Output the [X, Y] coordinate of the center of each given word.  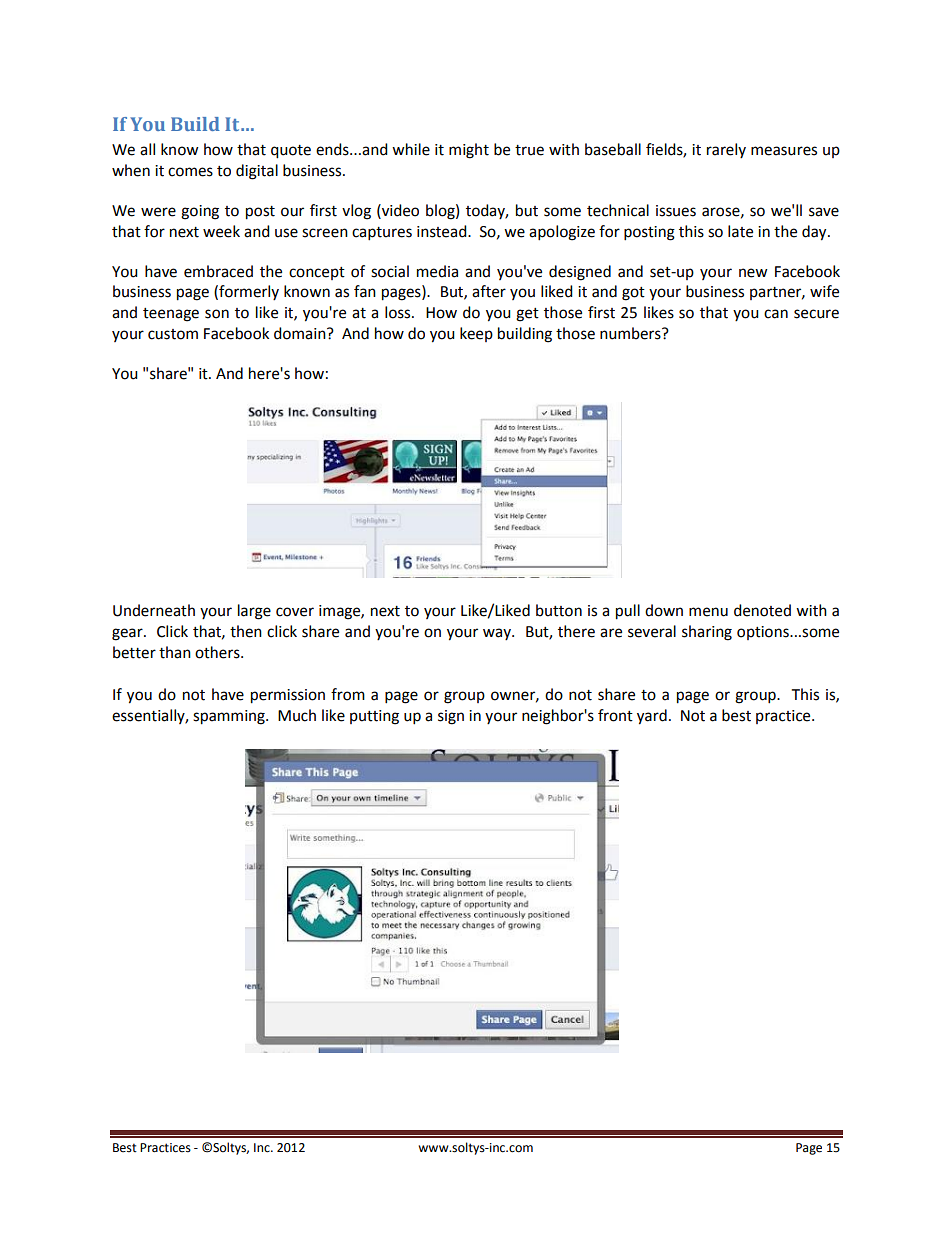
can [776, 314]
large [254, 612]
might [469, 151]
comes [190, 172]
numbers [631, 333]
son [217, 314]
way [498, 634]
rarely [726, 150]
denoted [762, 610]
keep [476, 334]
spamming [230, 717]
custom [173, 334]
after [489, 291]
